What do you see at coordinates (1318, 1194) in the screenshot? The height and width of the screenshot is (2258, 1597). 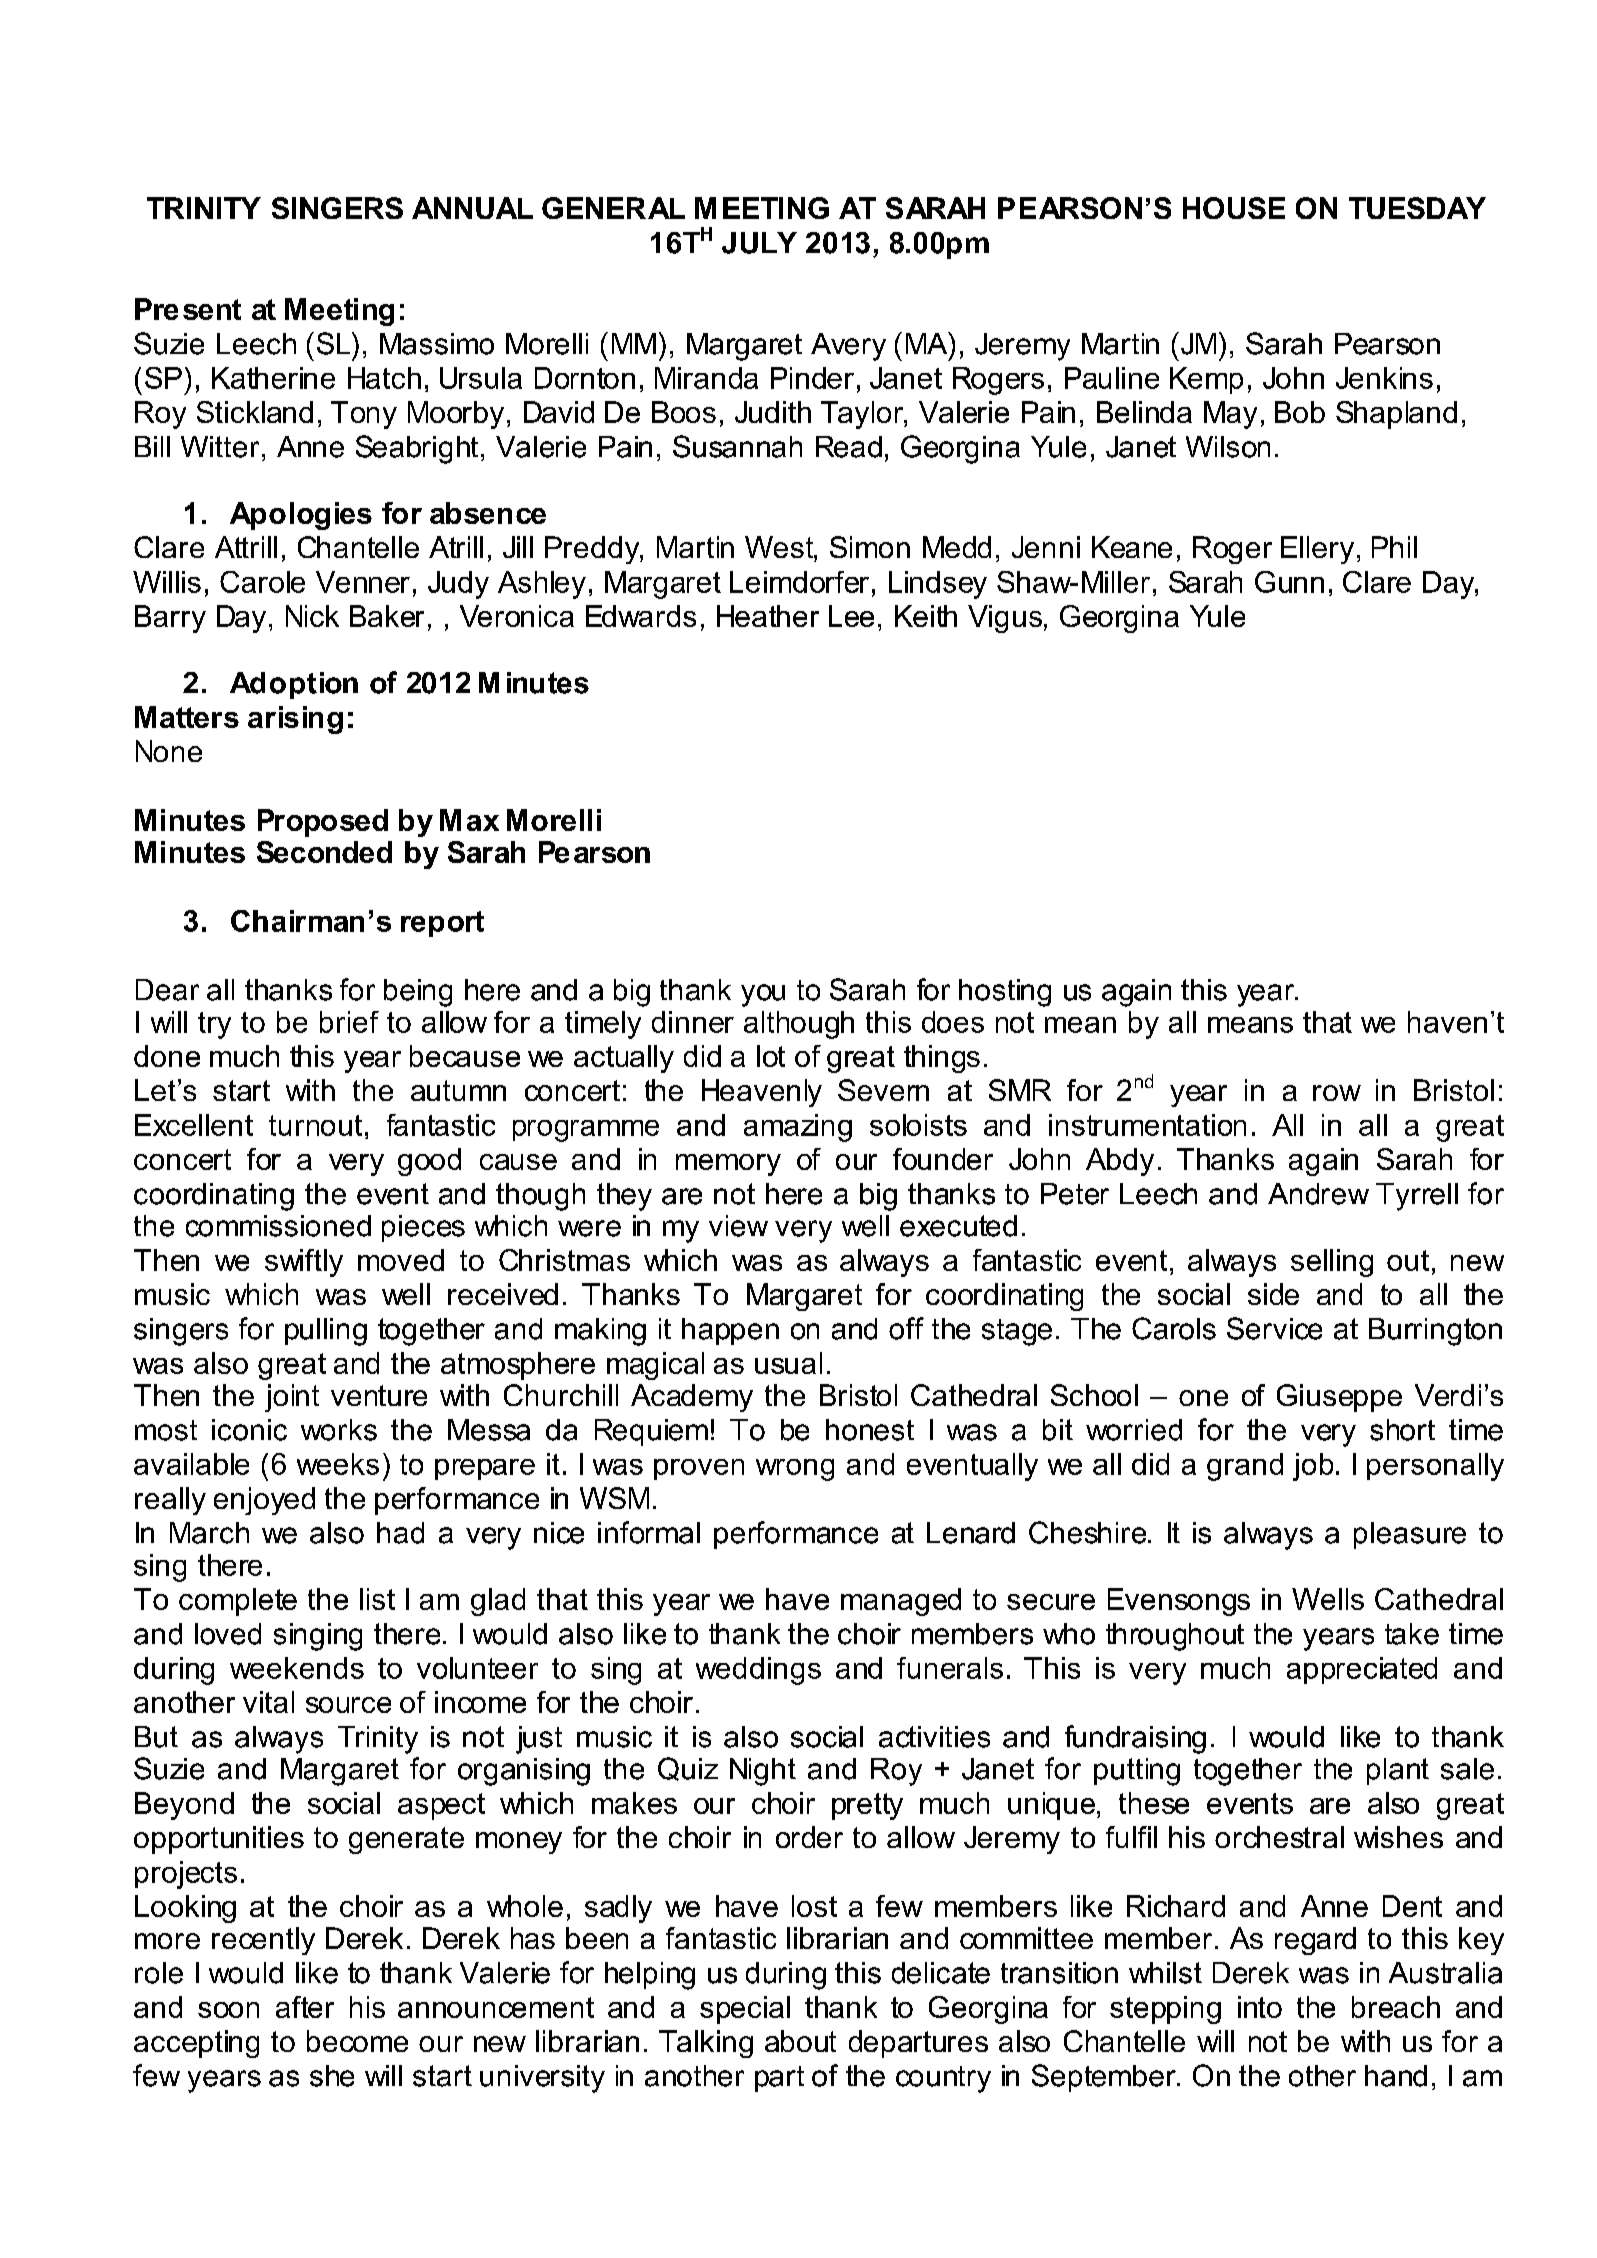 I see `Andrew` at bounding box center [1318, 1194].
